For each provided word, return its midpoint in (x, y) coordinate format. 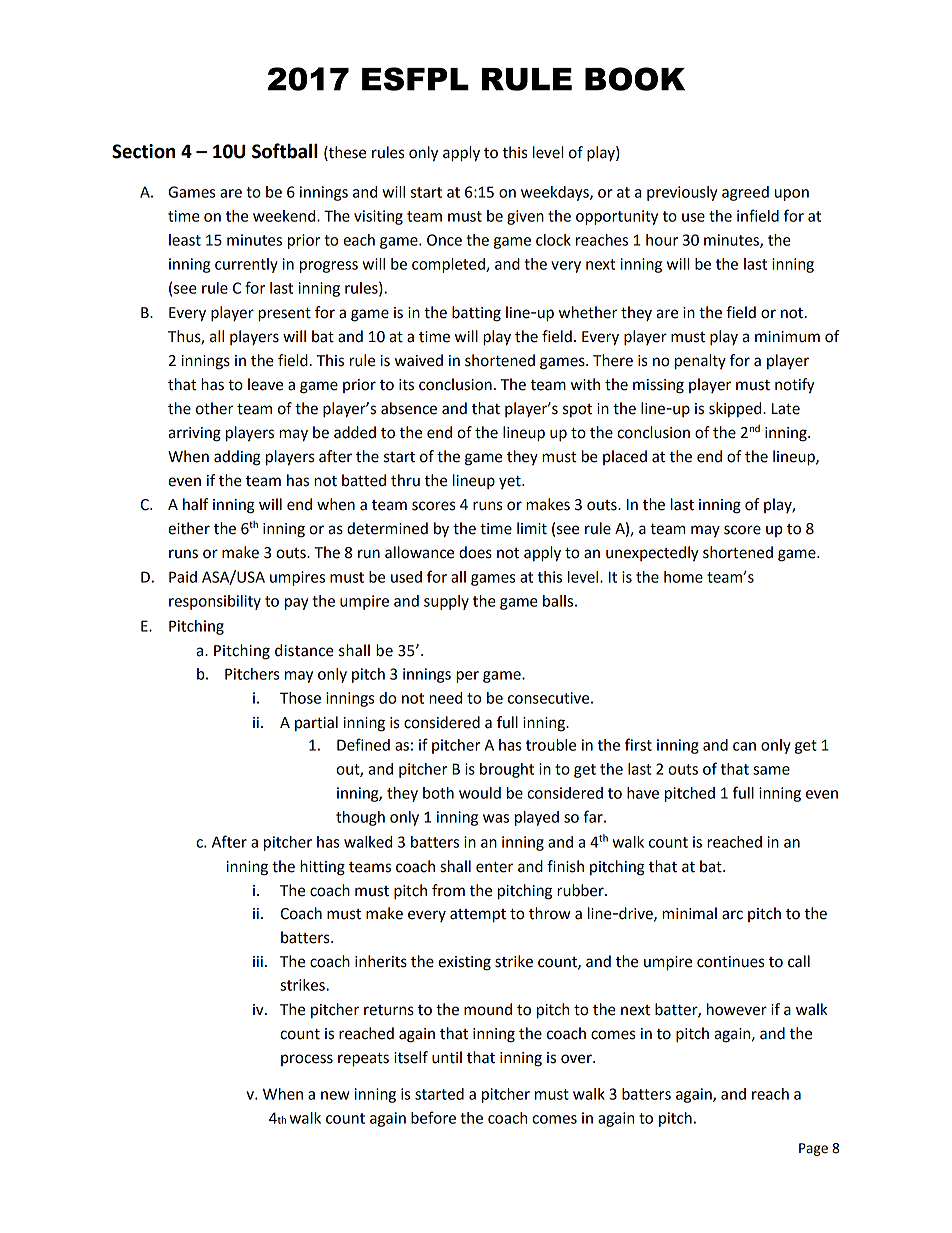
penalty (700, 362)
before (433, 1117)
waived (419, 360)
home (683, 577)
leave (265, 384)
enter (494, 867)
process (307, 1060)
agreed (745, 193)
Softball (285, 151)
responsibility (215, 602)
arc (732, 915)
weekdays (556, 193)
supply (446, 602)
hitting (322, 868)
